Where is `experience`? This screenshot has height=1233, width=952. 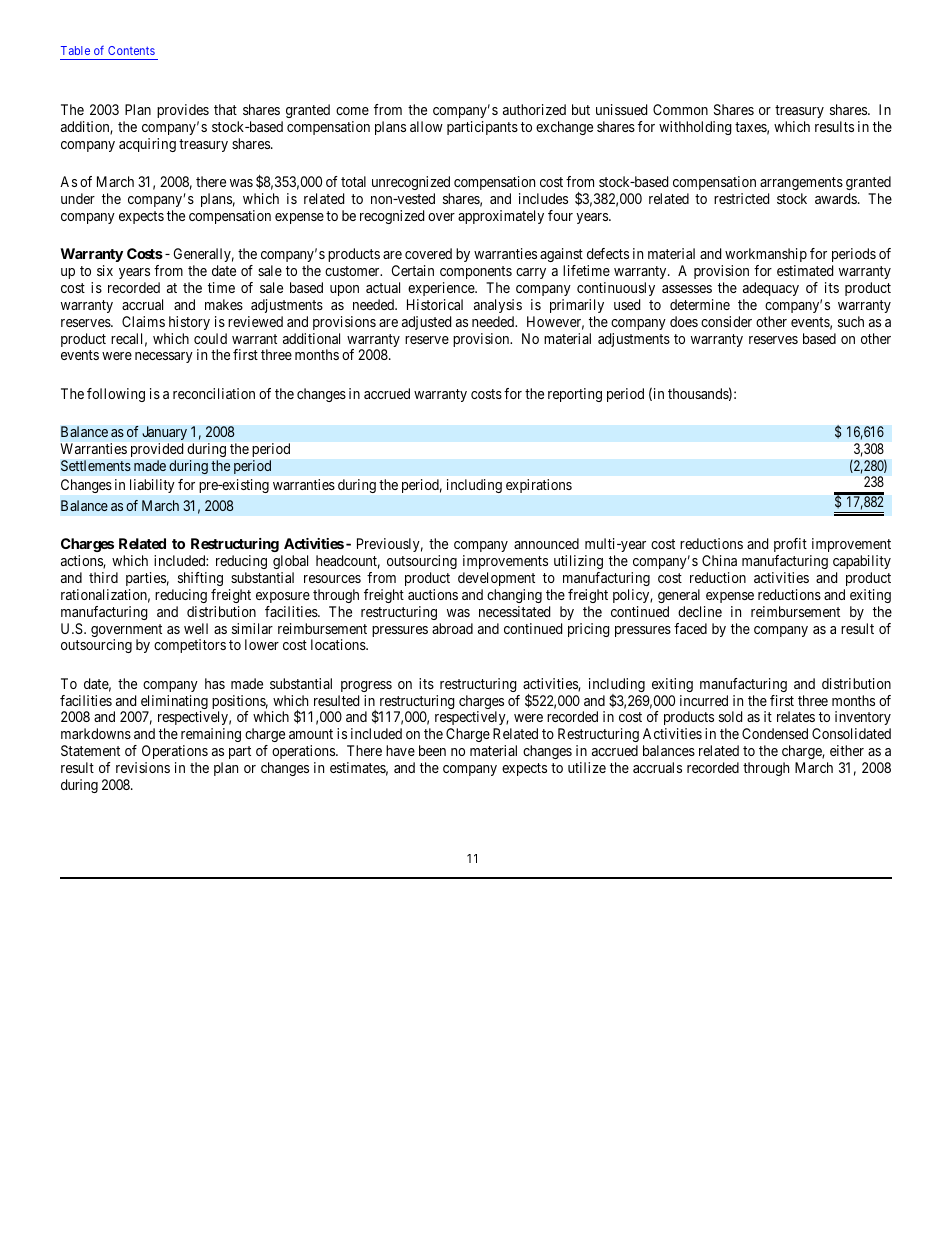
experience is located at coordinates (442, 289).
